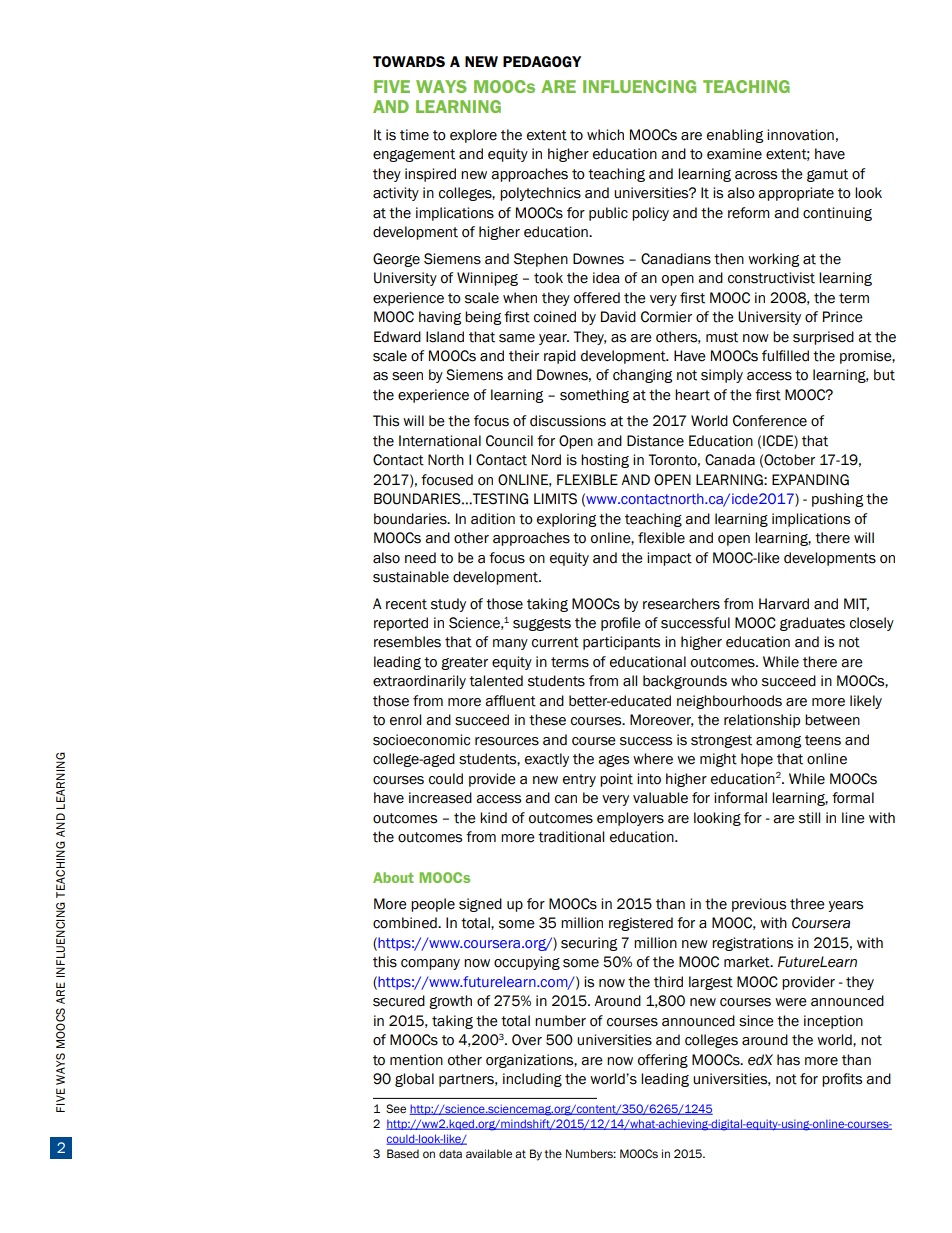  I want to click on innovation, so click(800, 135).
